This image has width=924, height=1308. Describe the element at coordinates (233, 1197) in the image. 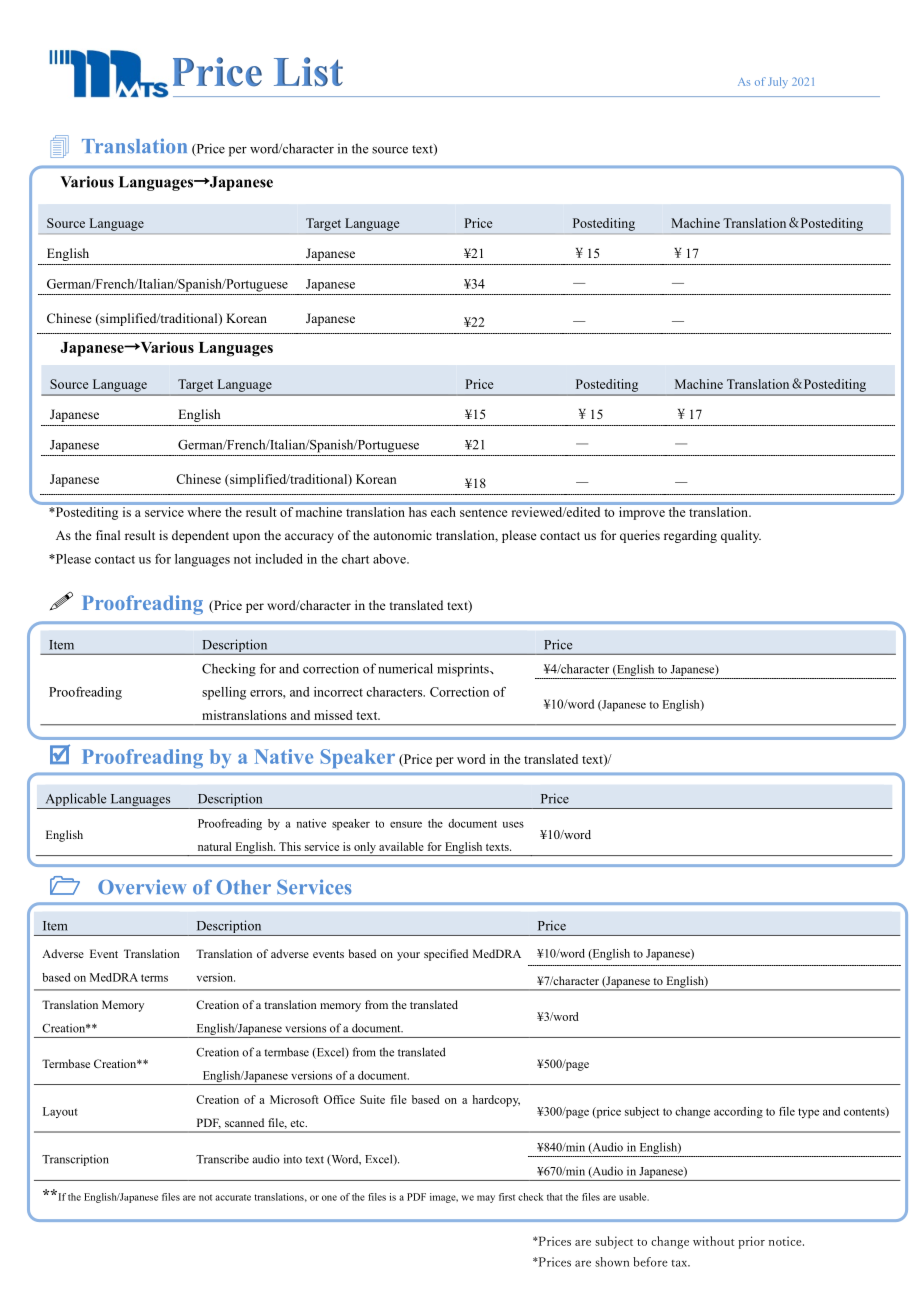

I see `accurate` at that location.
